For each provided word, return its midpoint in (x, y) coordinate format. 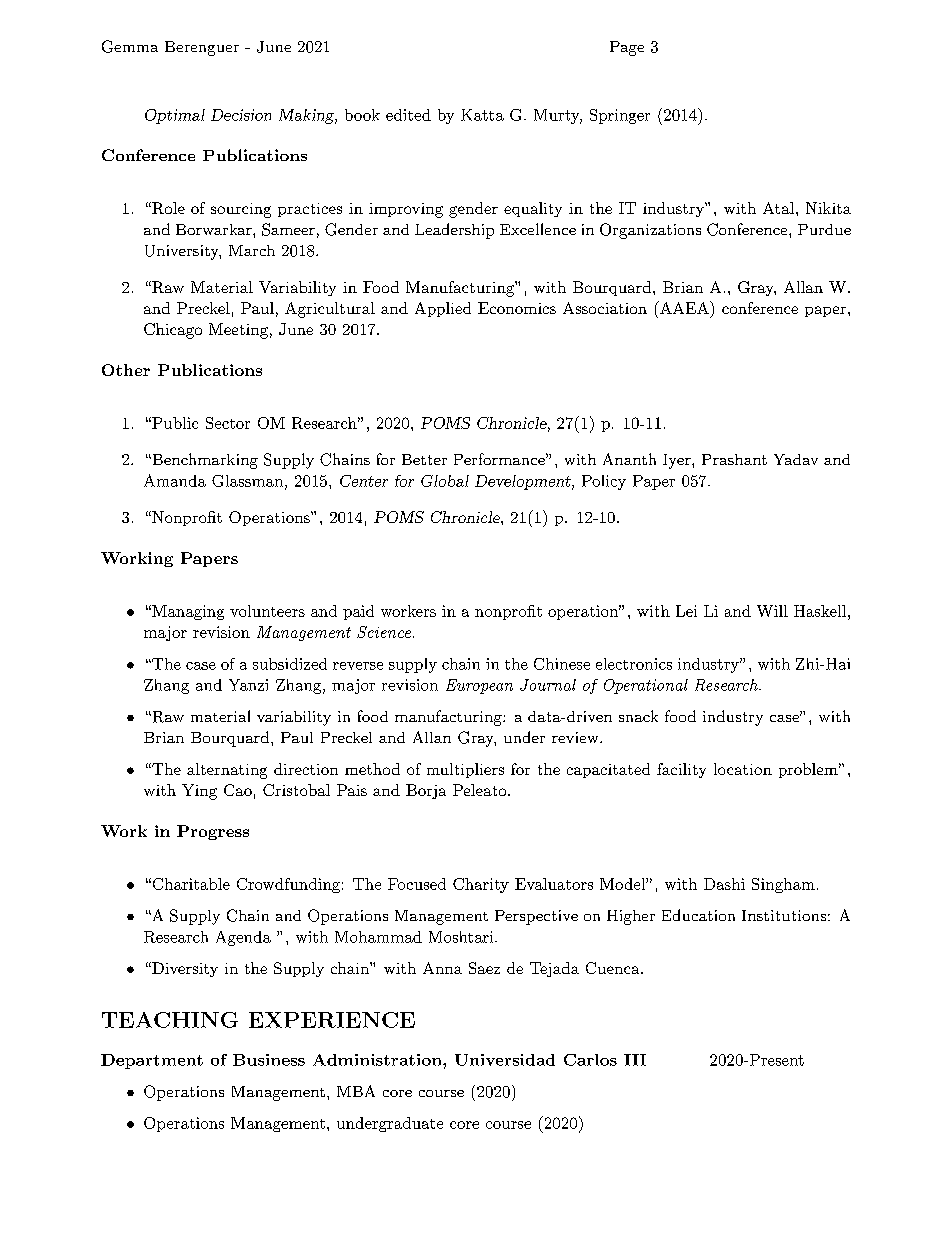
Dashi (724, 884)
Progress (213, 832)
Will (772, 611)
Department (152, 1061)
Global (445, 481)
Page (627, 48)
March (252, 250)
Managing (187, 612)
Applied (443, 309)
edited (408, 115)
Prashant (734, 459)
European (479, 686)
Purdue (824, 229)
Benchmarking (204, 461)
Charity (481, 885)
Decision (241, 115)
